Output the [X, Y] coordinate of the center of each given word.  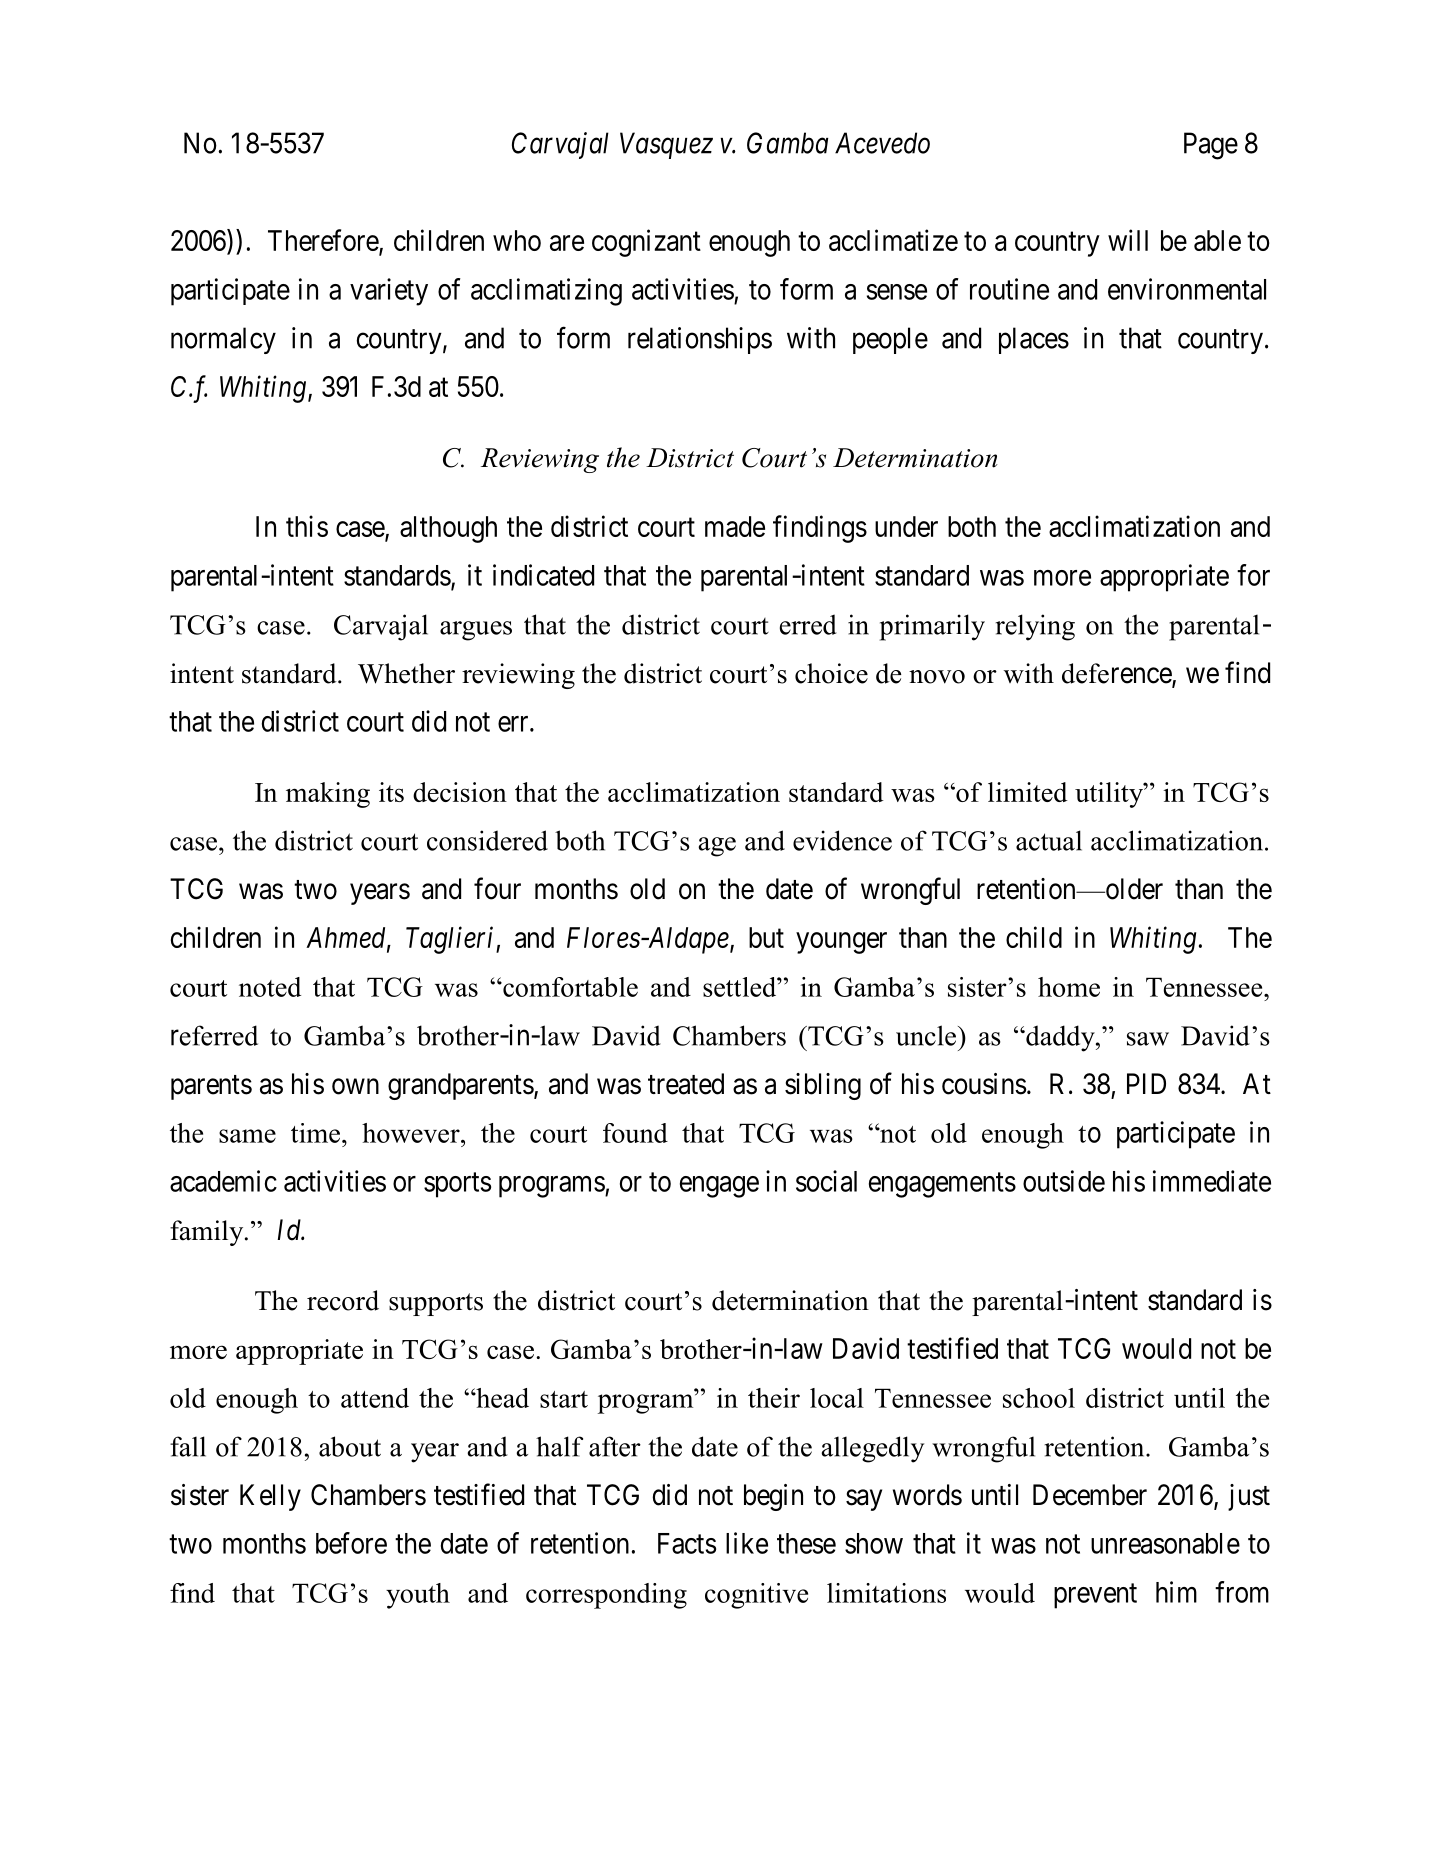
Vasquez [666, 145]
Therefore [324, 241]
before [351, 1543]
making [328, 795]
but [766, 937]
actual [1049, 840]
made [735, 526]
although [448, 529]
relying [1035, 627]
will [1128, 240]
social [826, 1181]
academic [223, 1181]
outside [1064, 1181]
